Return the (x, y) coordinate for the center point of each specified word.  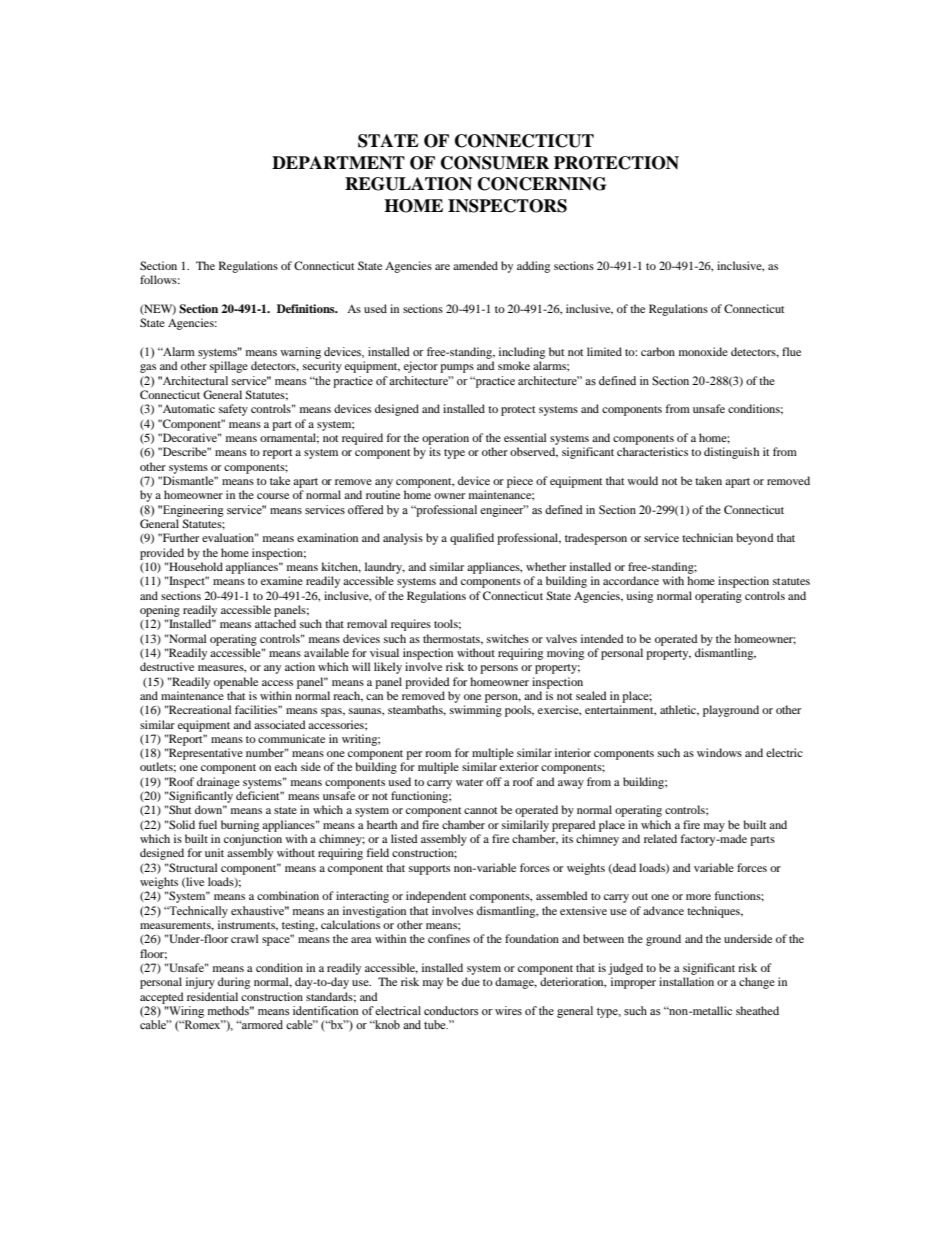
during (234, 983)
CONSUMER (495, 163)
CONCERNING (542, 184)
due (471, 981)
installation (686, 981)
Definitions (307, 308)
